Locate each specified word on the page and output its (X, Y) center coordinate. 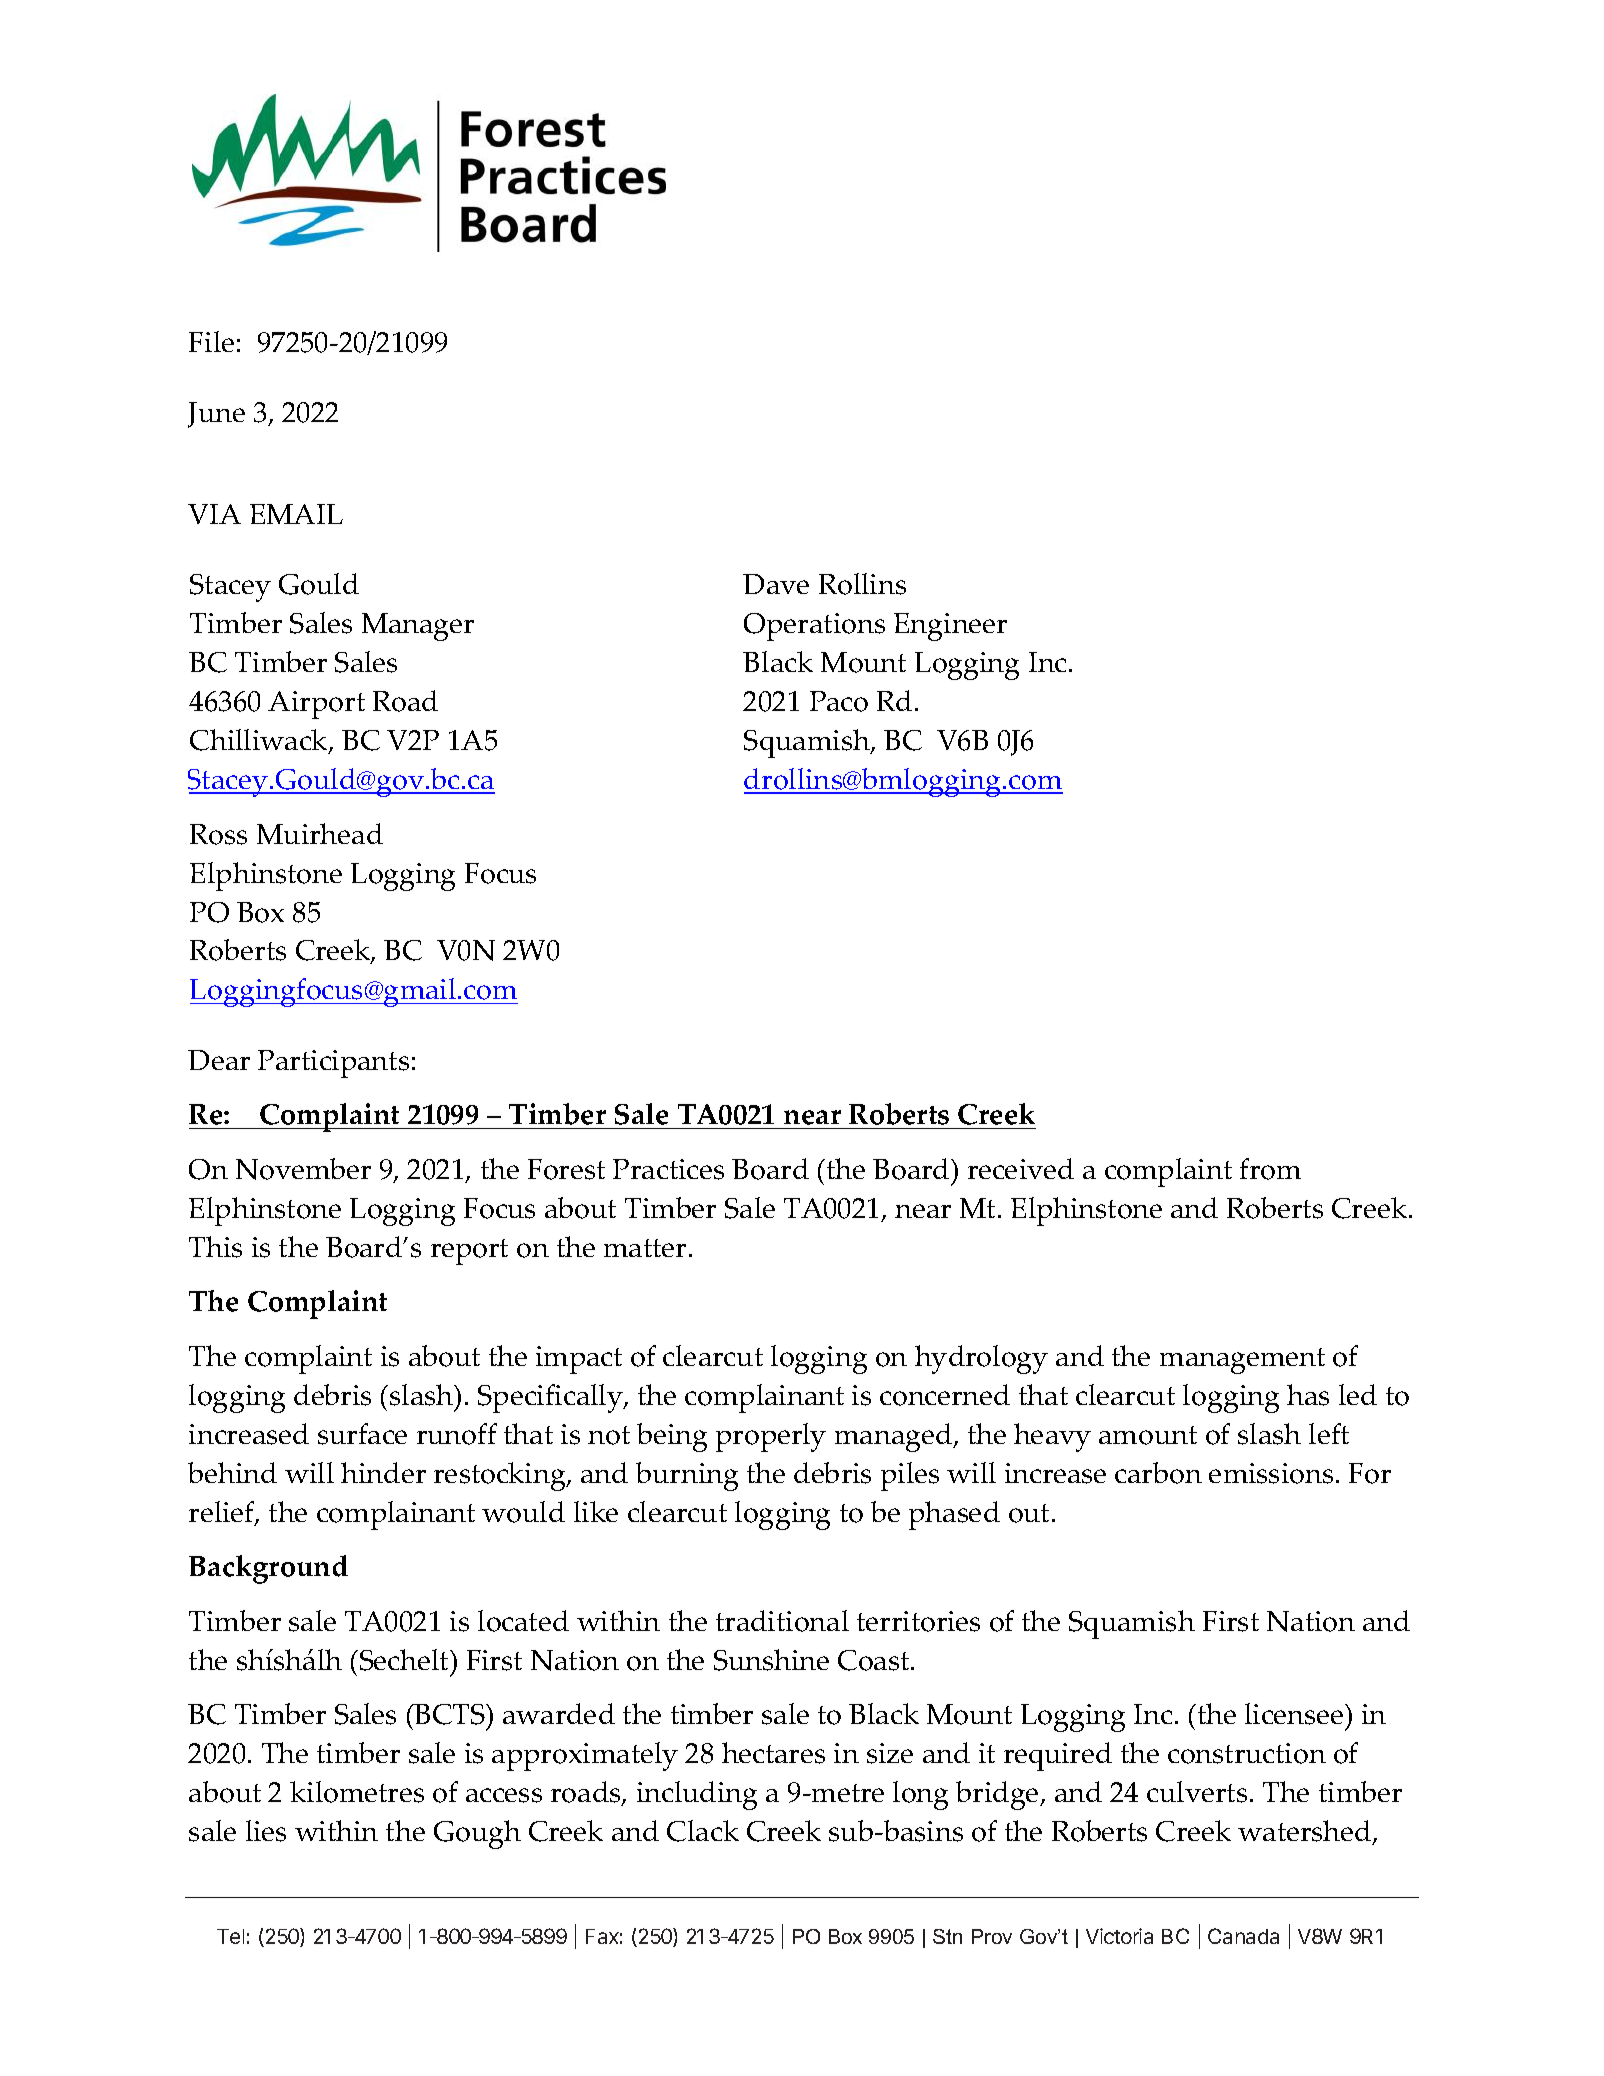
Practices (668, 1169)
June (216, 415)
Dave (776, 584)
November (303, 1169)
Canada (1243, 1936)
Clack (703, 1831)
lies (266, 1831)
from (1270, 1169)
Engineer (950, 627)
